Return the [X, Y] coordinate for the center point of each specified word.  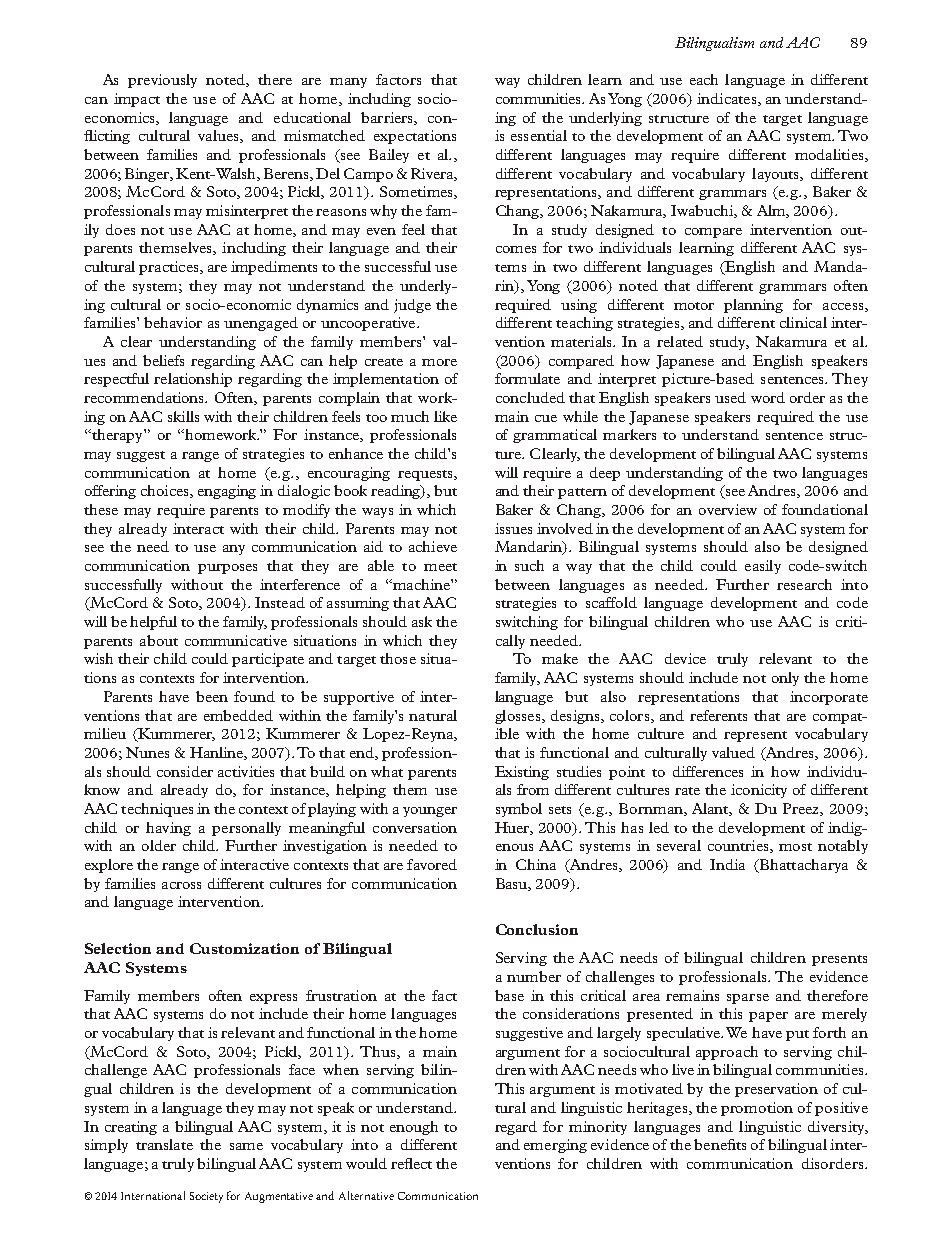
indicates [728, 99]
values [219, 136]
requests [426, 475]
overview [728, 509]
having [168, 829]
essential [539, 135]
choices [166, 491]
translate [164, 1144]
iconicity [759, 791]
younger [430, 812]
